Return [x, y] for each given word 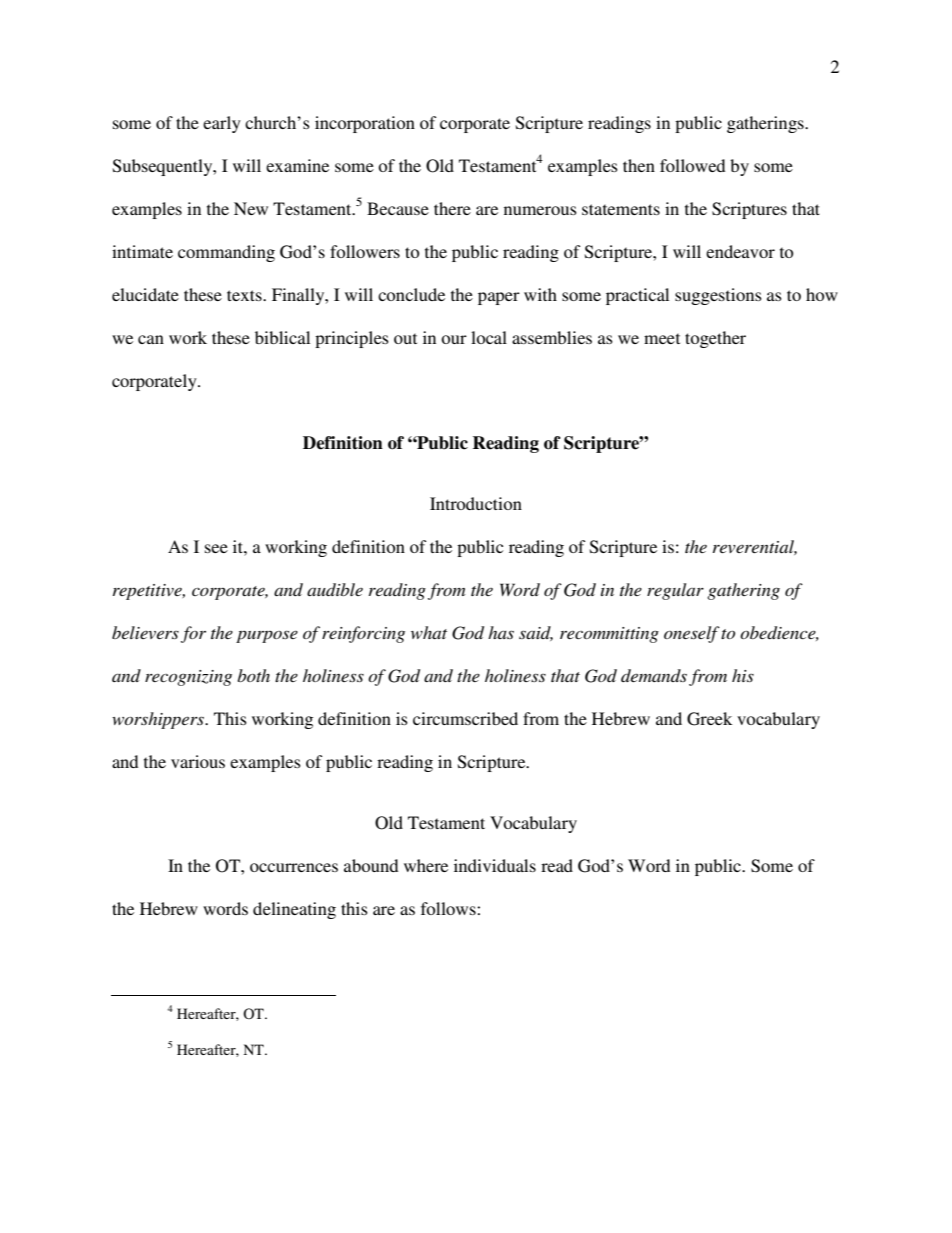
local [489, 337]
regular [675, 591]
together [715, 339]
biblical [282, 337]
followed [692, 165]
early [222, 124]
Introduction [476, 503]
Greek [709, 719]
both [253, 675]
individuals [495, 865]
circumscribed [465, 718]
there [452, 208]
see [216, 548]
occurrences [294, 867]
